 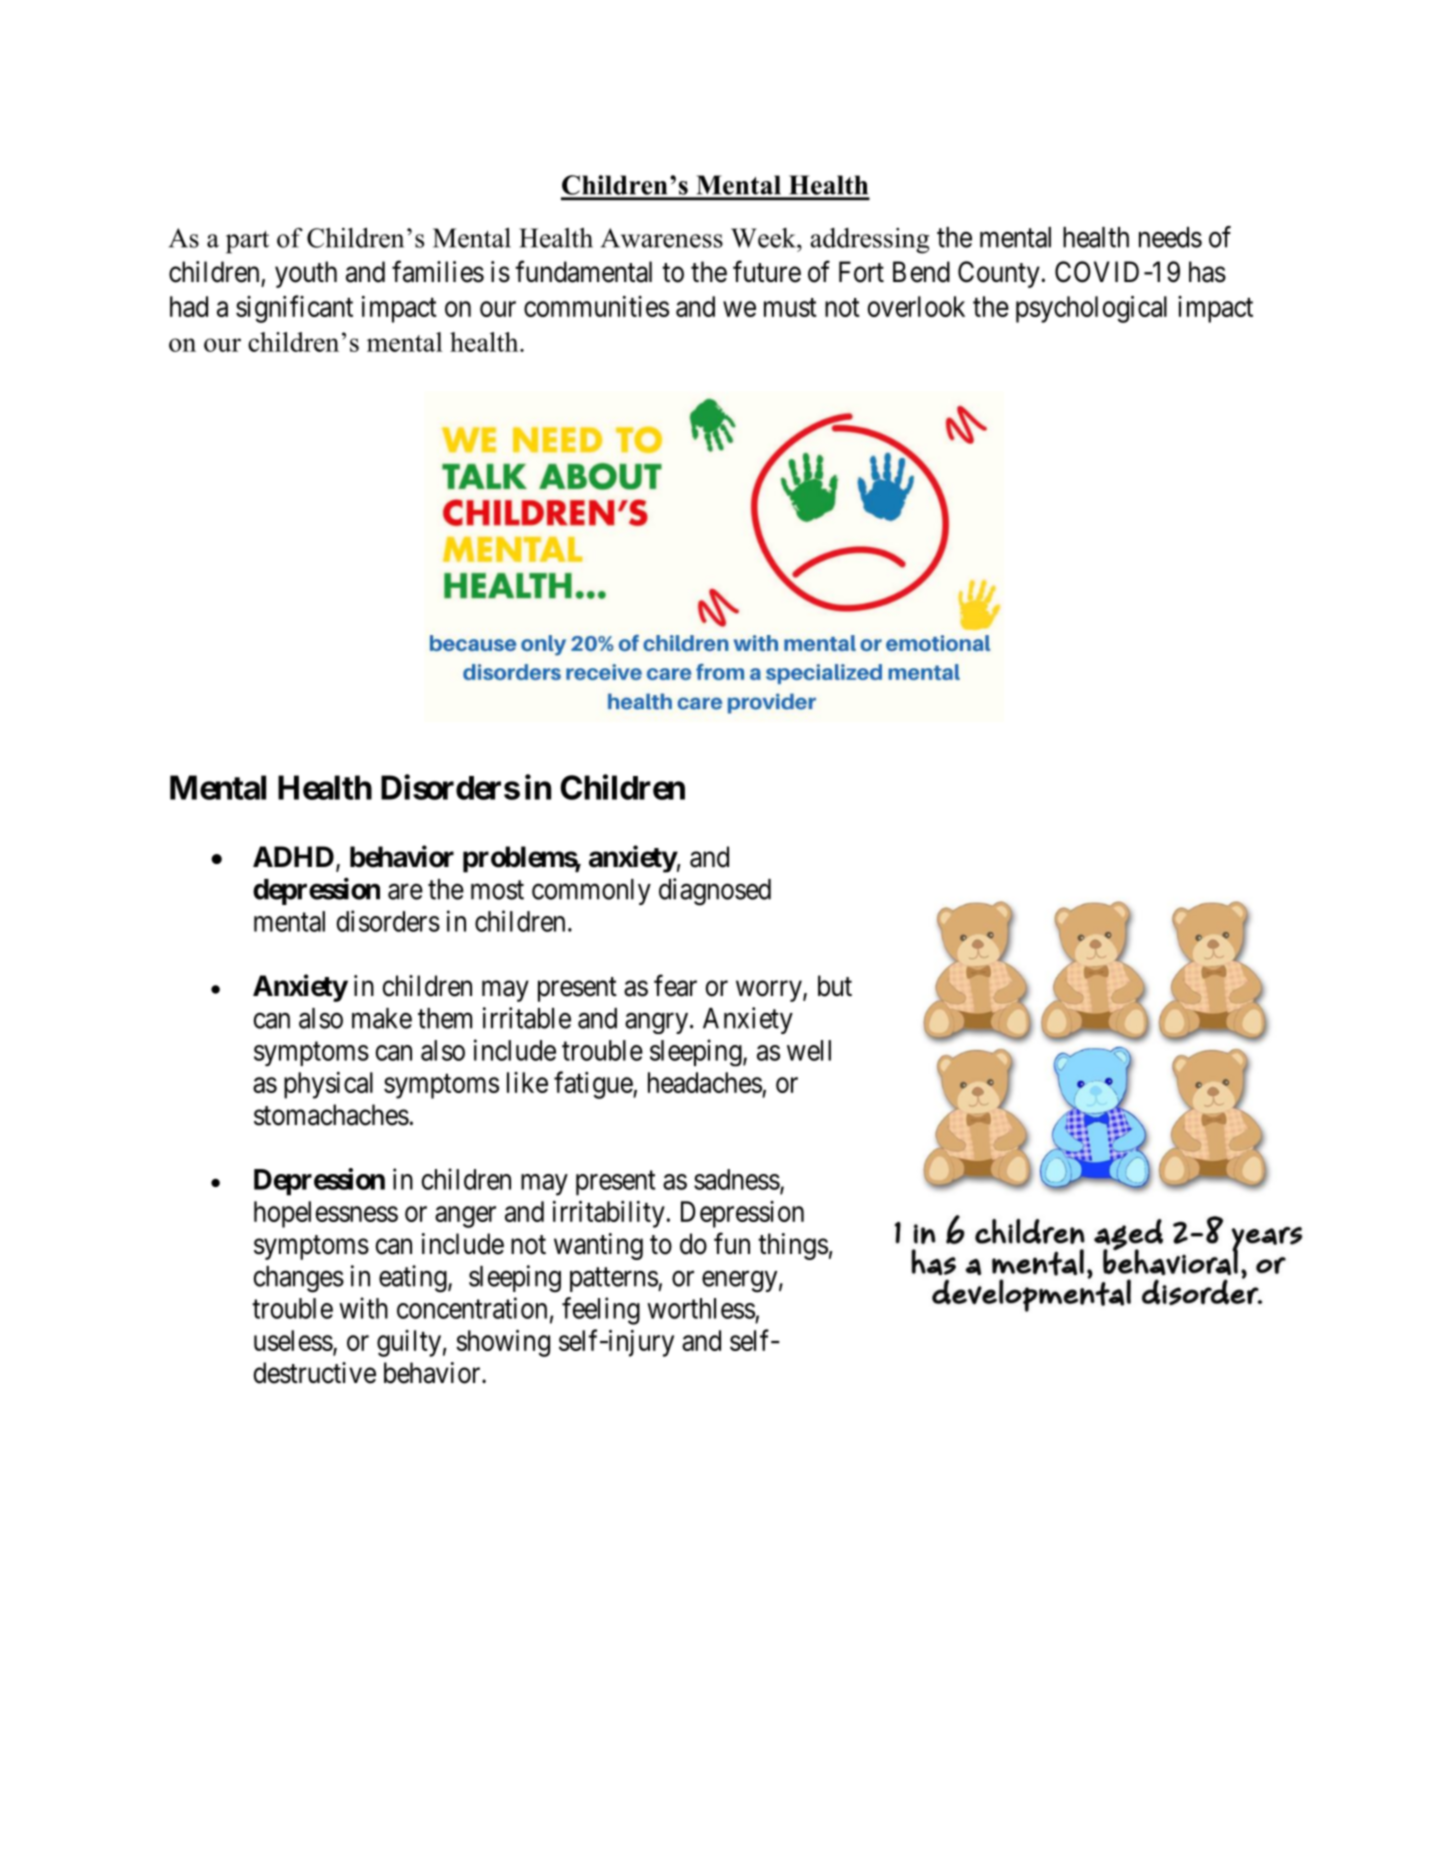 What do you see at coordinates (835, 986) in the screenshot?
I see `but` at bounding box center [835, 986].
